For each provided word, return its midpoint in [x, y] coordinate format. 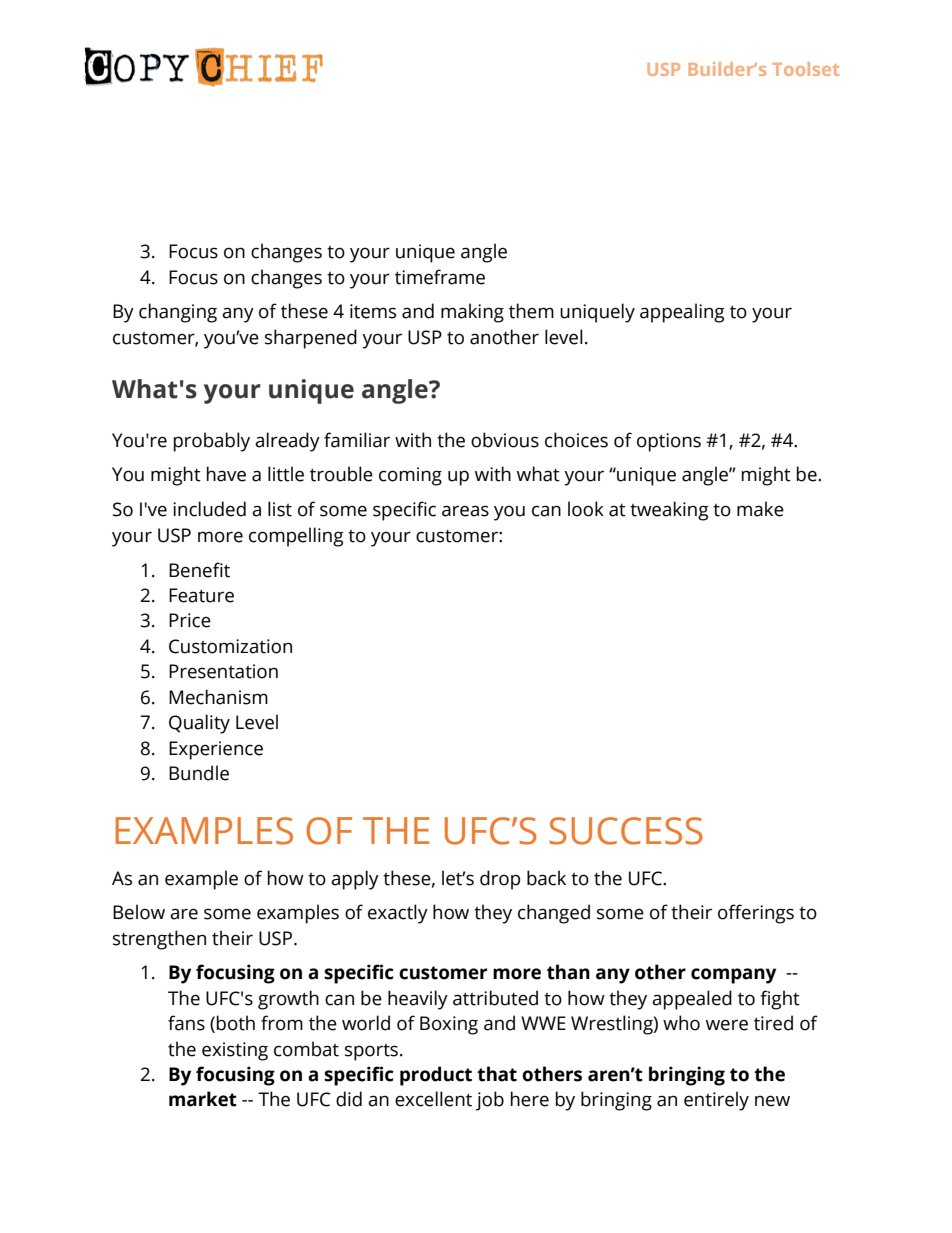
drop [500, 880]
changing [178, 313]
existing [235, 1051]
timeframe [440, 277]
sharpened [311, 339]
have [226, 474]
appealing [682, 313]
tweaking [669, 511]
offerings [756, 914]
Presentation [223, 671]
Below [139, 912]
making [472, 313]
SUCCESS [625, 831]
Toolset [806, 69]
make [760, 509]
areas [465, 511]
